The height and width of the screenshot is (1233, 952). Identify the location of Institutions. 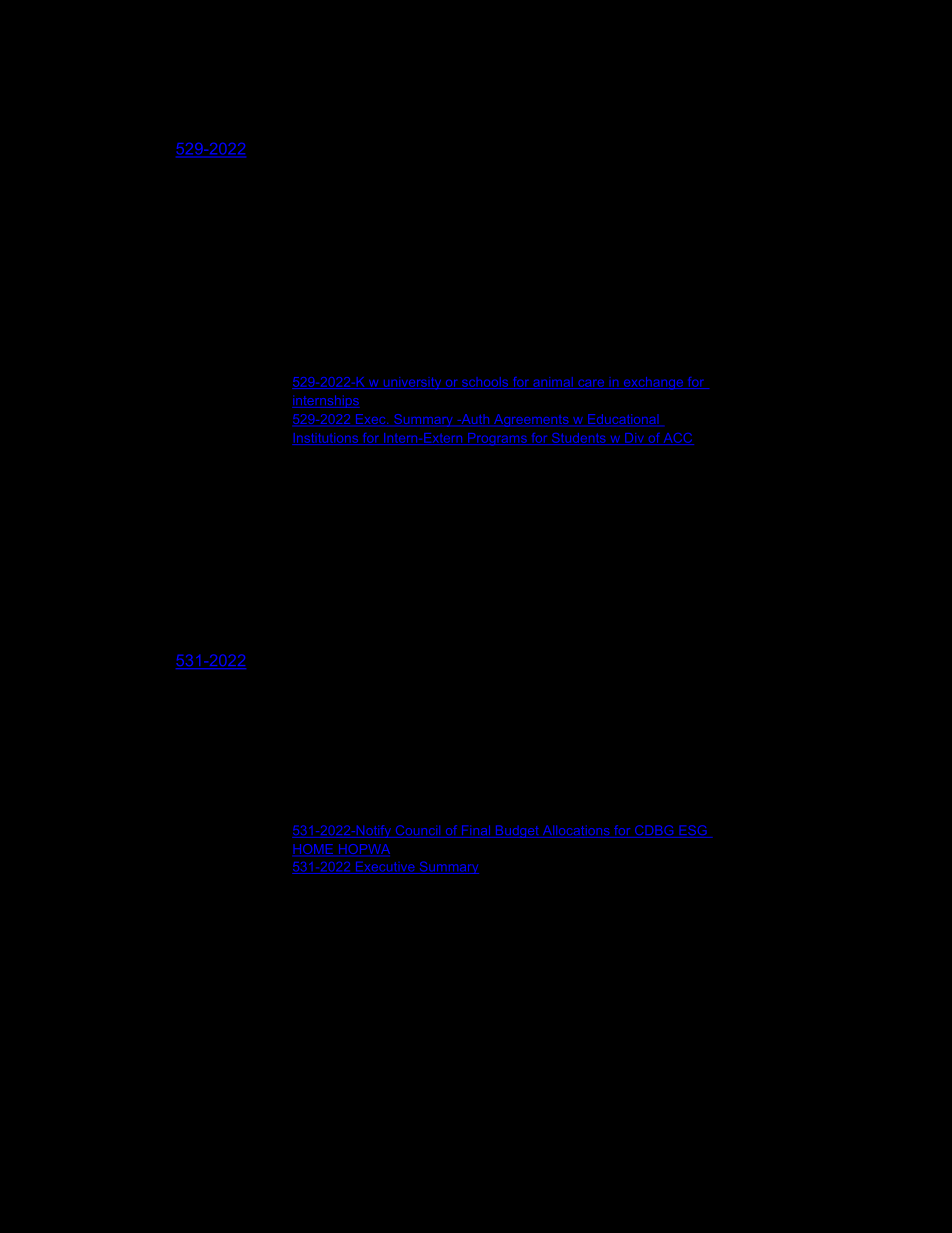
(326, 439).
